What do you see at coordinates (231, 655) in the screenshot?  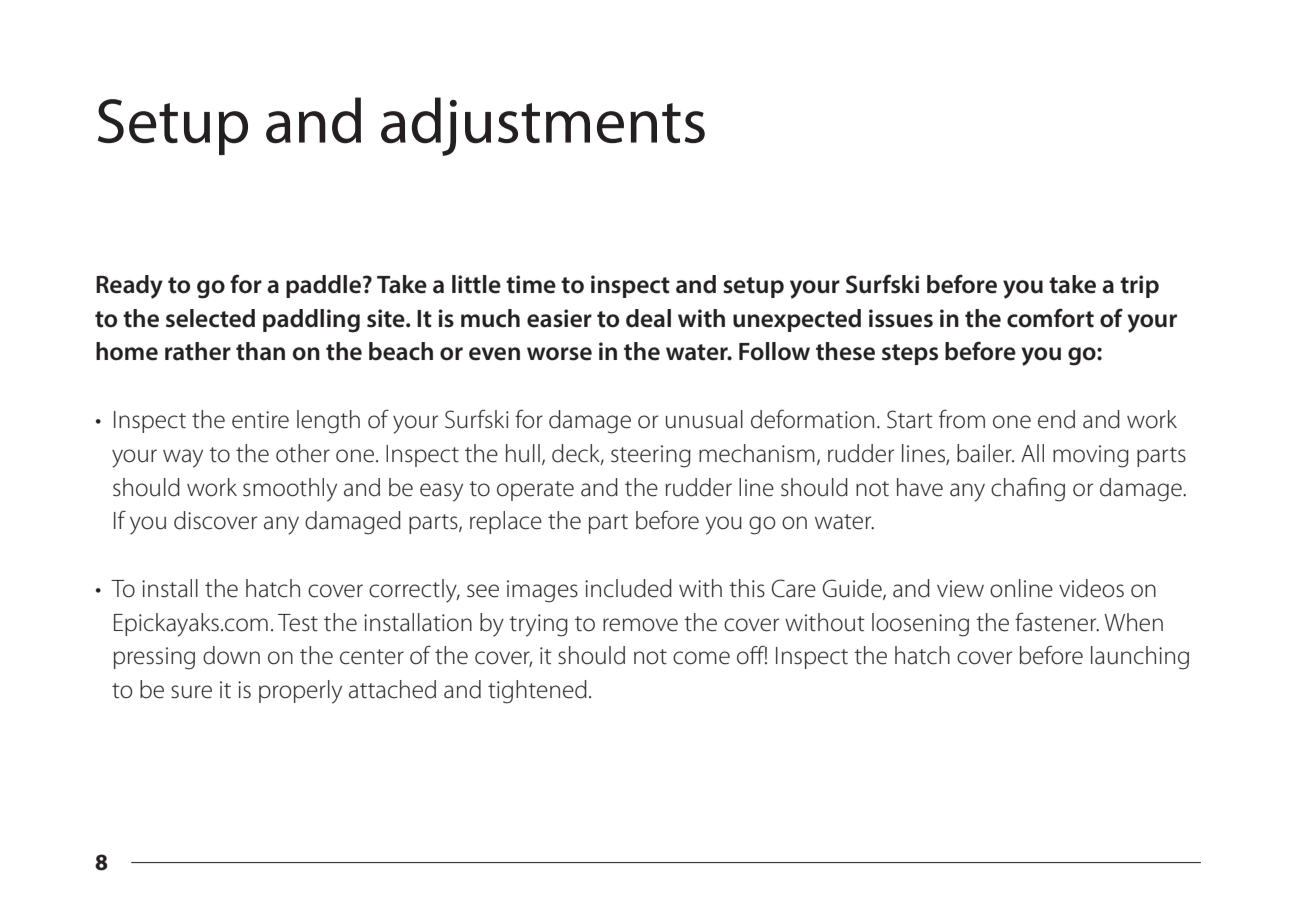 I see `down` at bounding box center [231, 655].
